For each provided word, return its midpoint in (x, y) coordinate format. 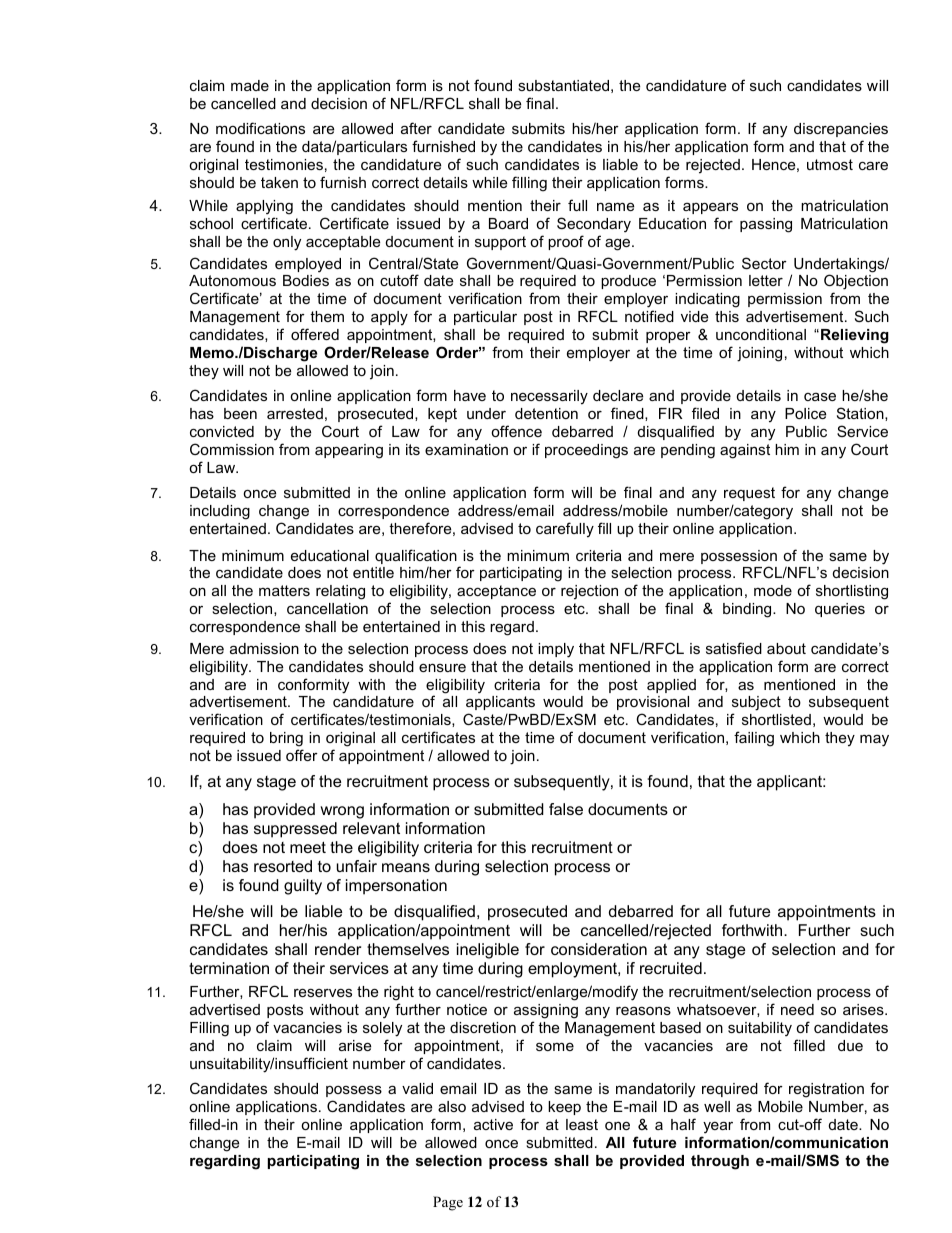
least (582, 1124)
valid (417, 1088)
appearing (349, 451)
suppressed (295, 830)
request (749, 494)
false (566, 809)
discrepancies (841, 130)
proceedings (586, 451)
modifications (260, 128)
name (615, 206)
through (720, 1162)
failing (754, 739)
